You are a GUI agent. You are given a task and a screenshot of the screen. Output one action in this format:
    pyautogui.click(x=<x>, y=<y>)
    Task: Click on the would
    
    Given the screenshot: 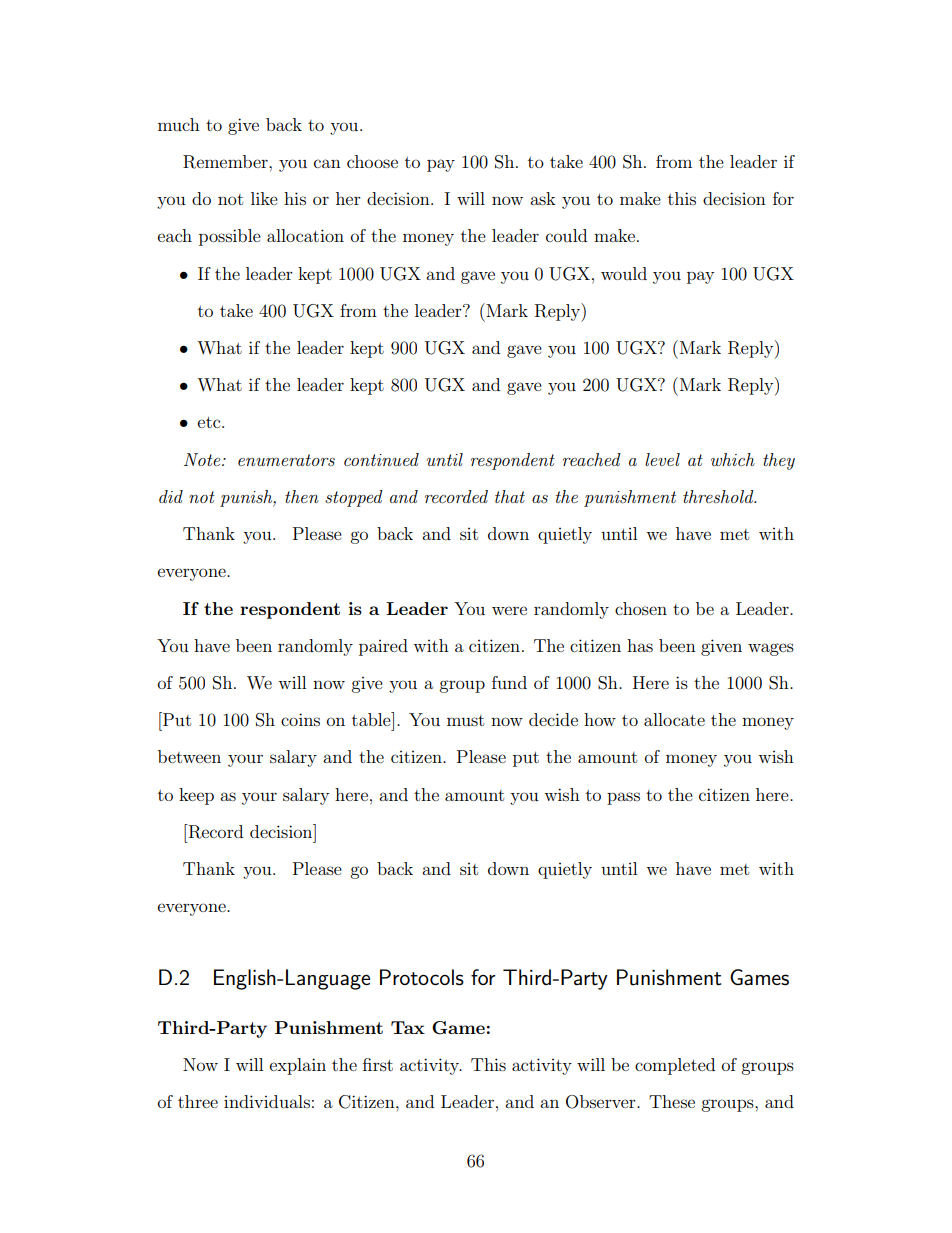 What is the action you would take?
    pyautogui.click(x=624, y=273)
